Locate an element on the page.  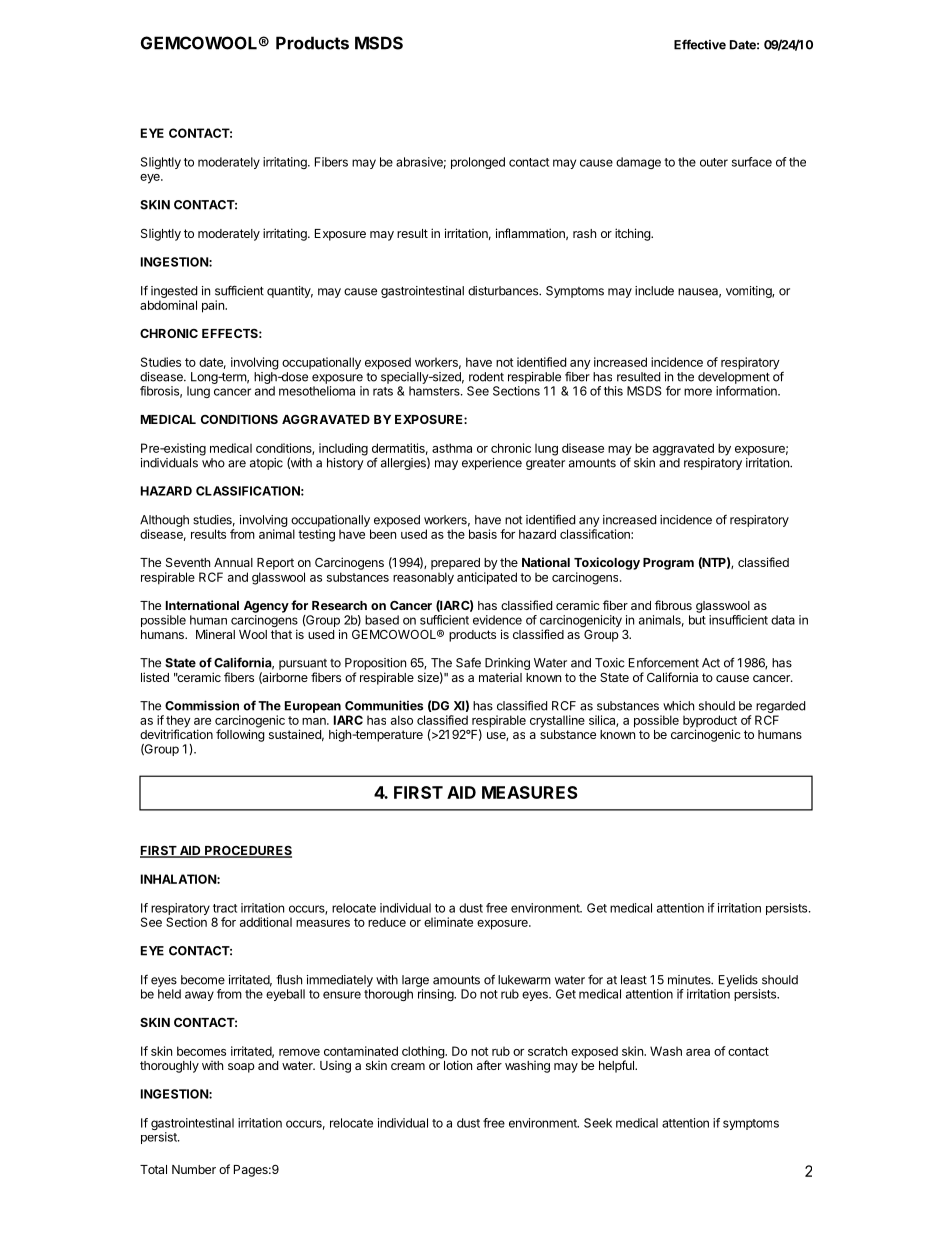
but is located at coordinates (697, 620).
